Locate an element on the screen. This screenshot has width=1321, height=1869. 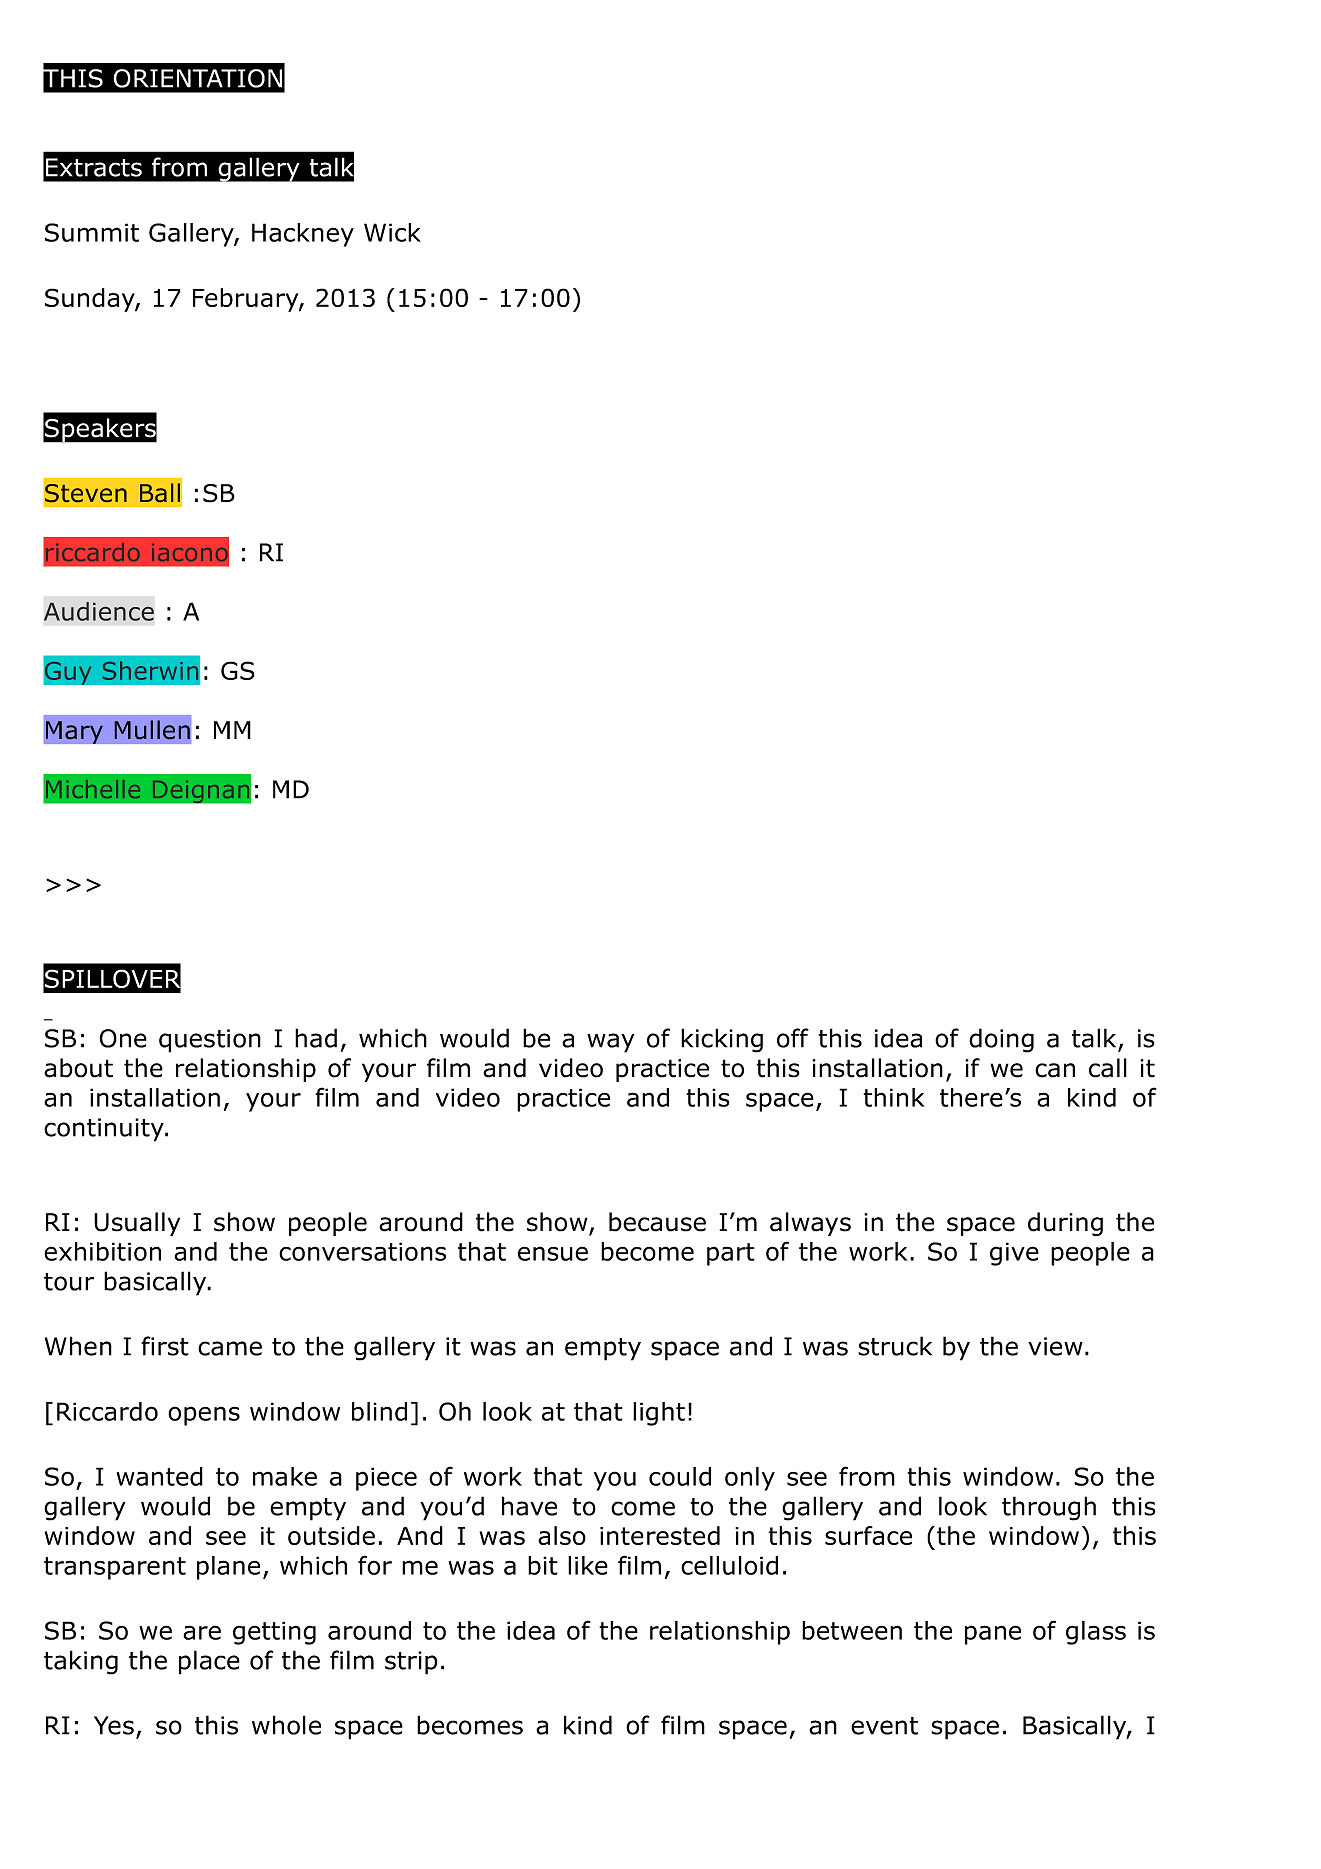
Hackney is located at coordinates (303, 235).
